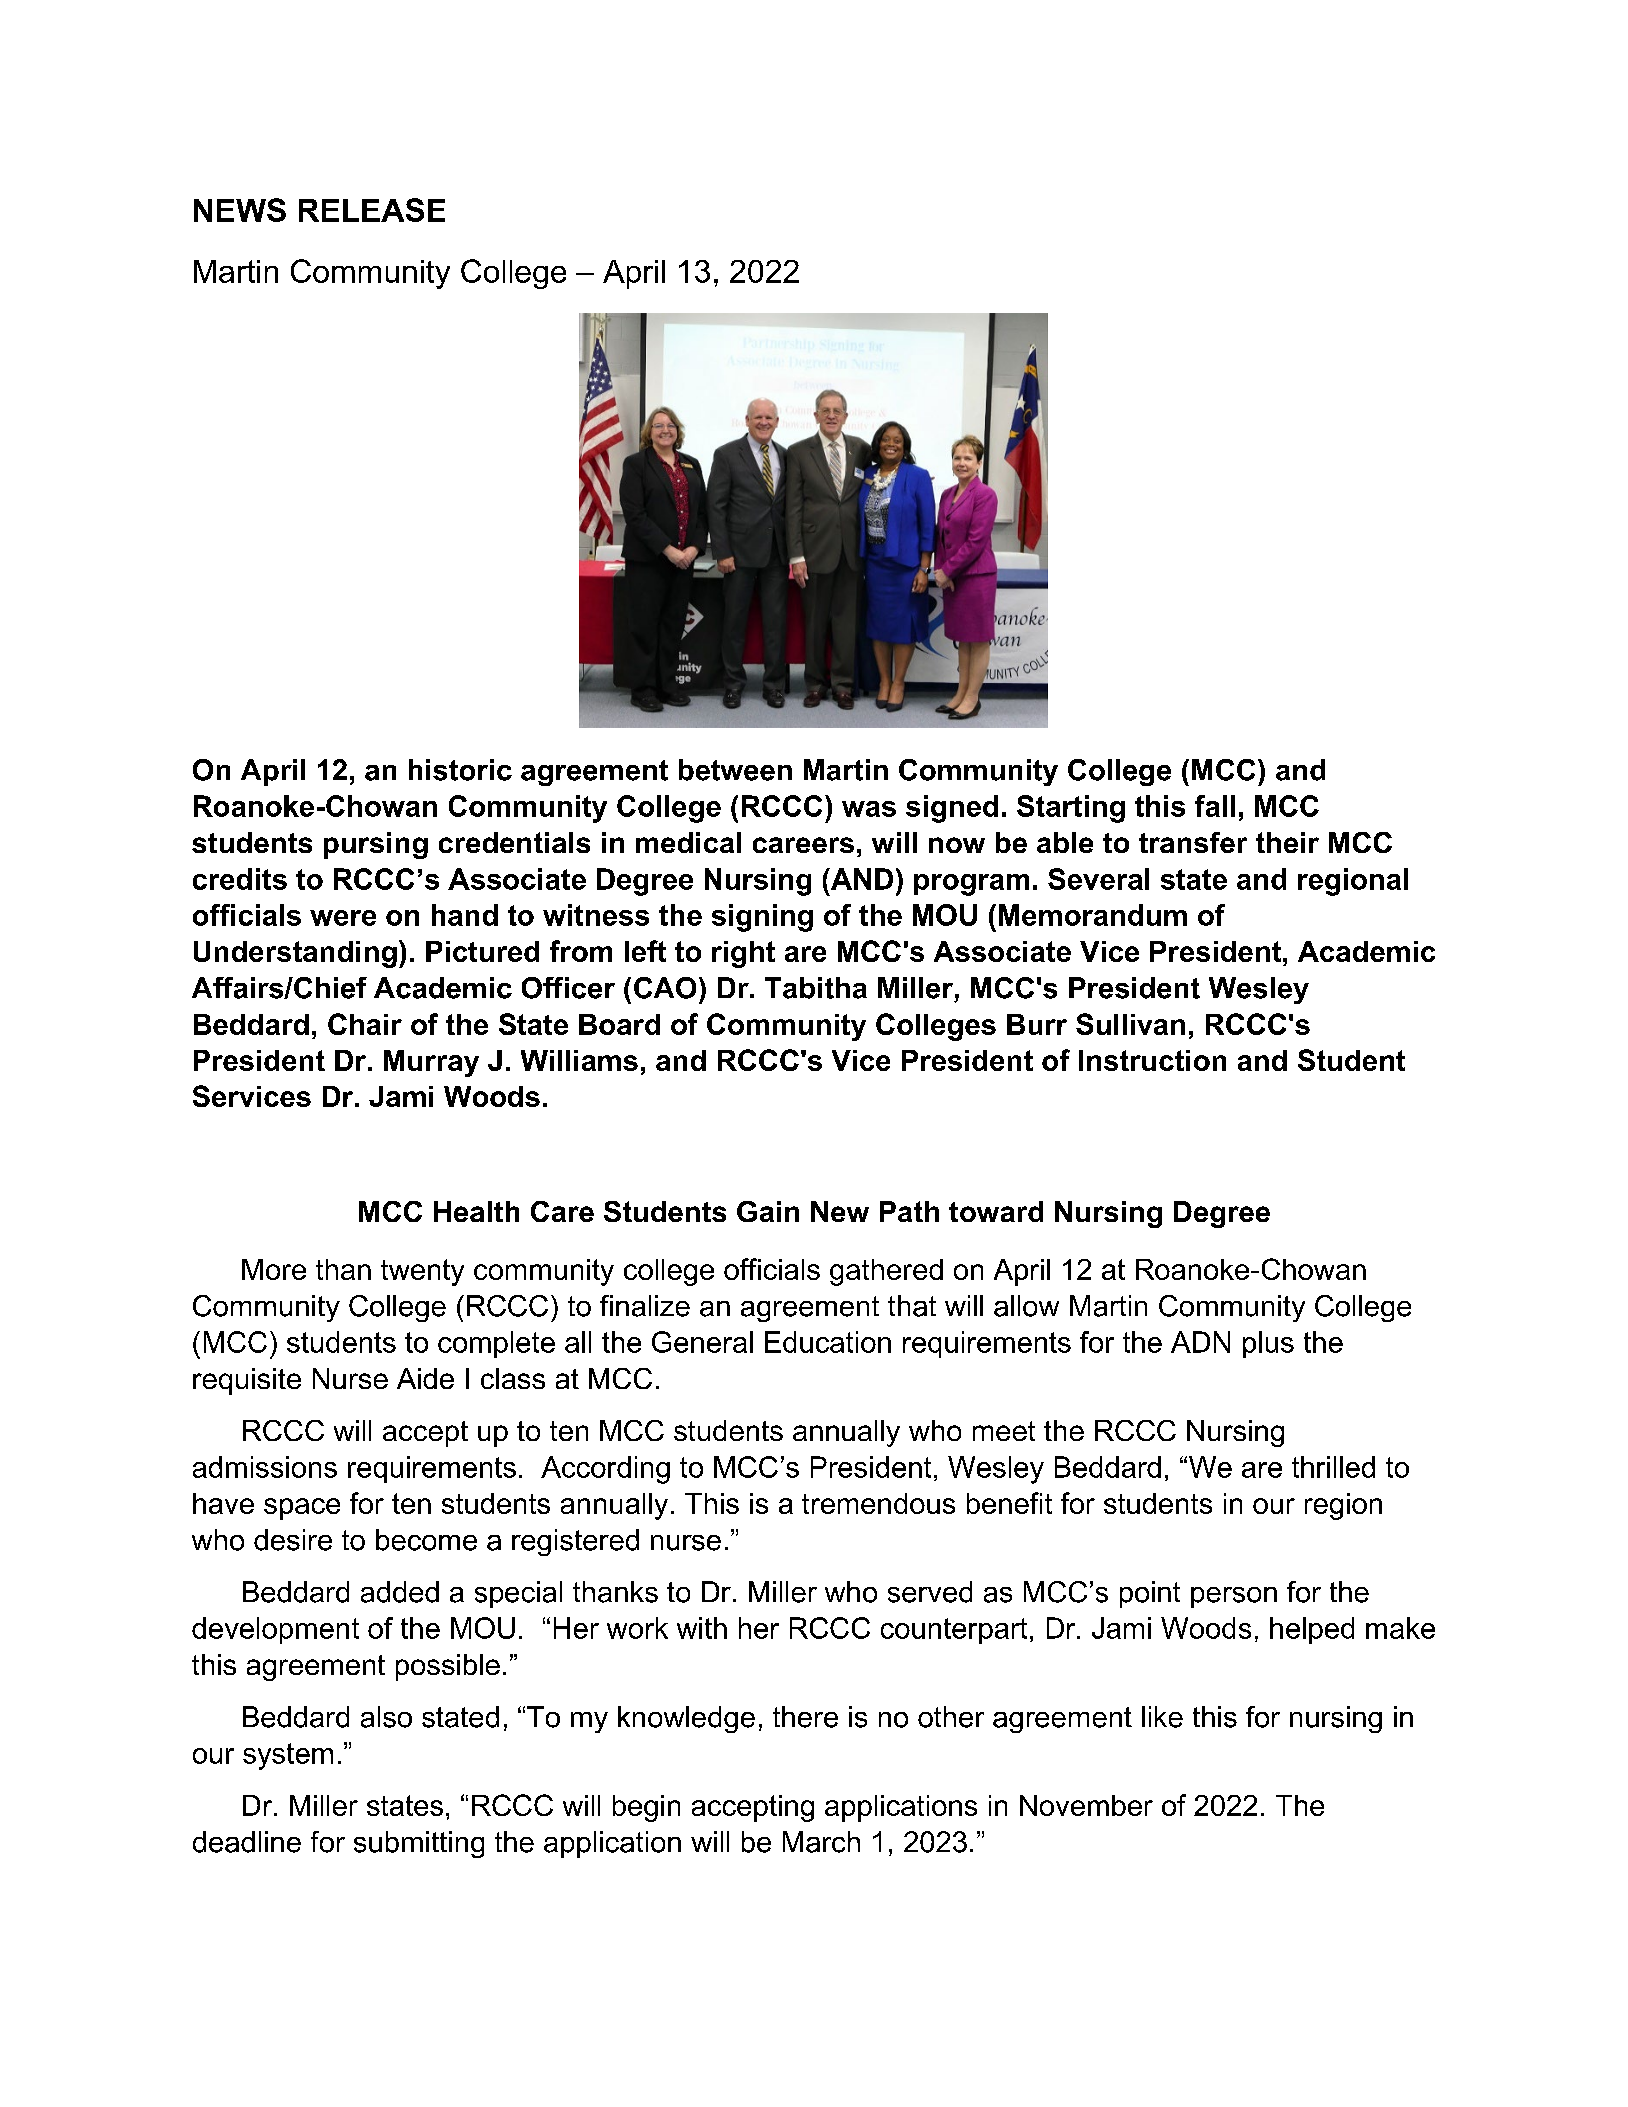 This image has width=1628, height=2107. Describe the element at coordinates (735, 770) in the image. I see `between` at that location.
